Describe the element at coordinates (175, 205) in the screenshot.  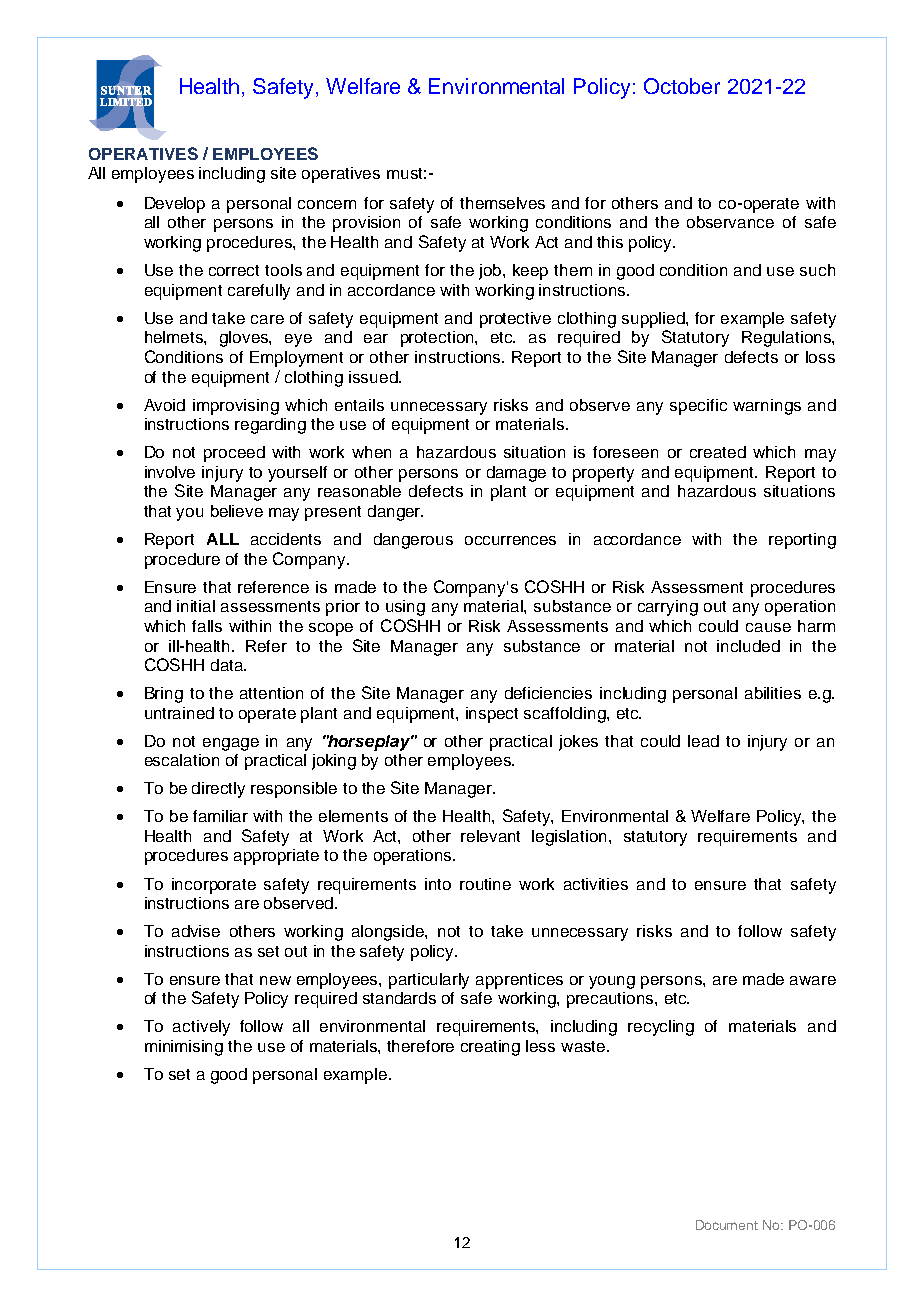
I see `Develop` at that location.
